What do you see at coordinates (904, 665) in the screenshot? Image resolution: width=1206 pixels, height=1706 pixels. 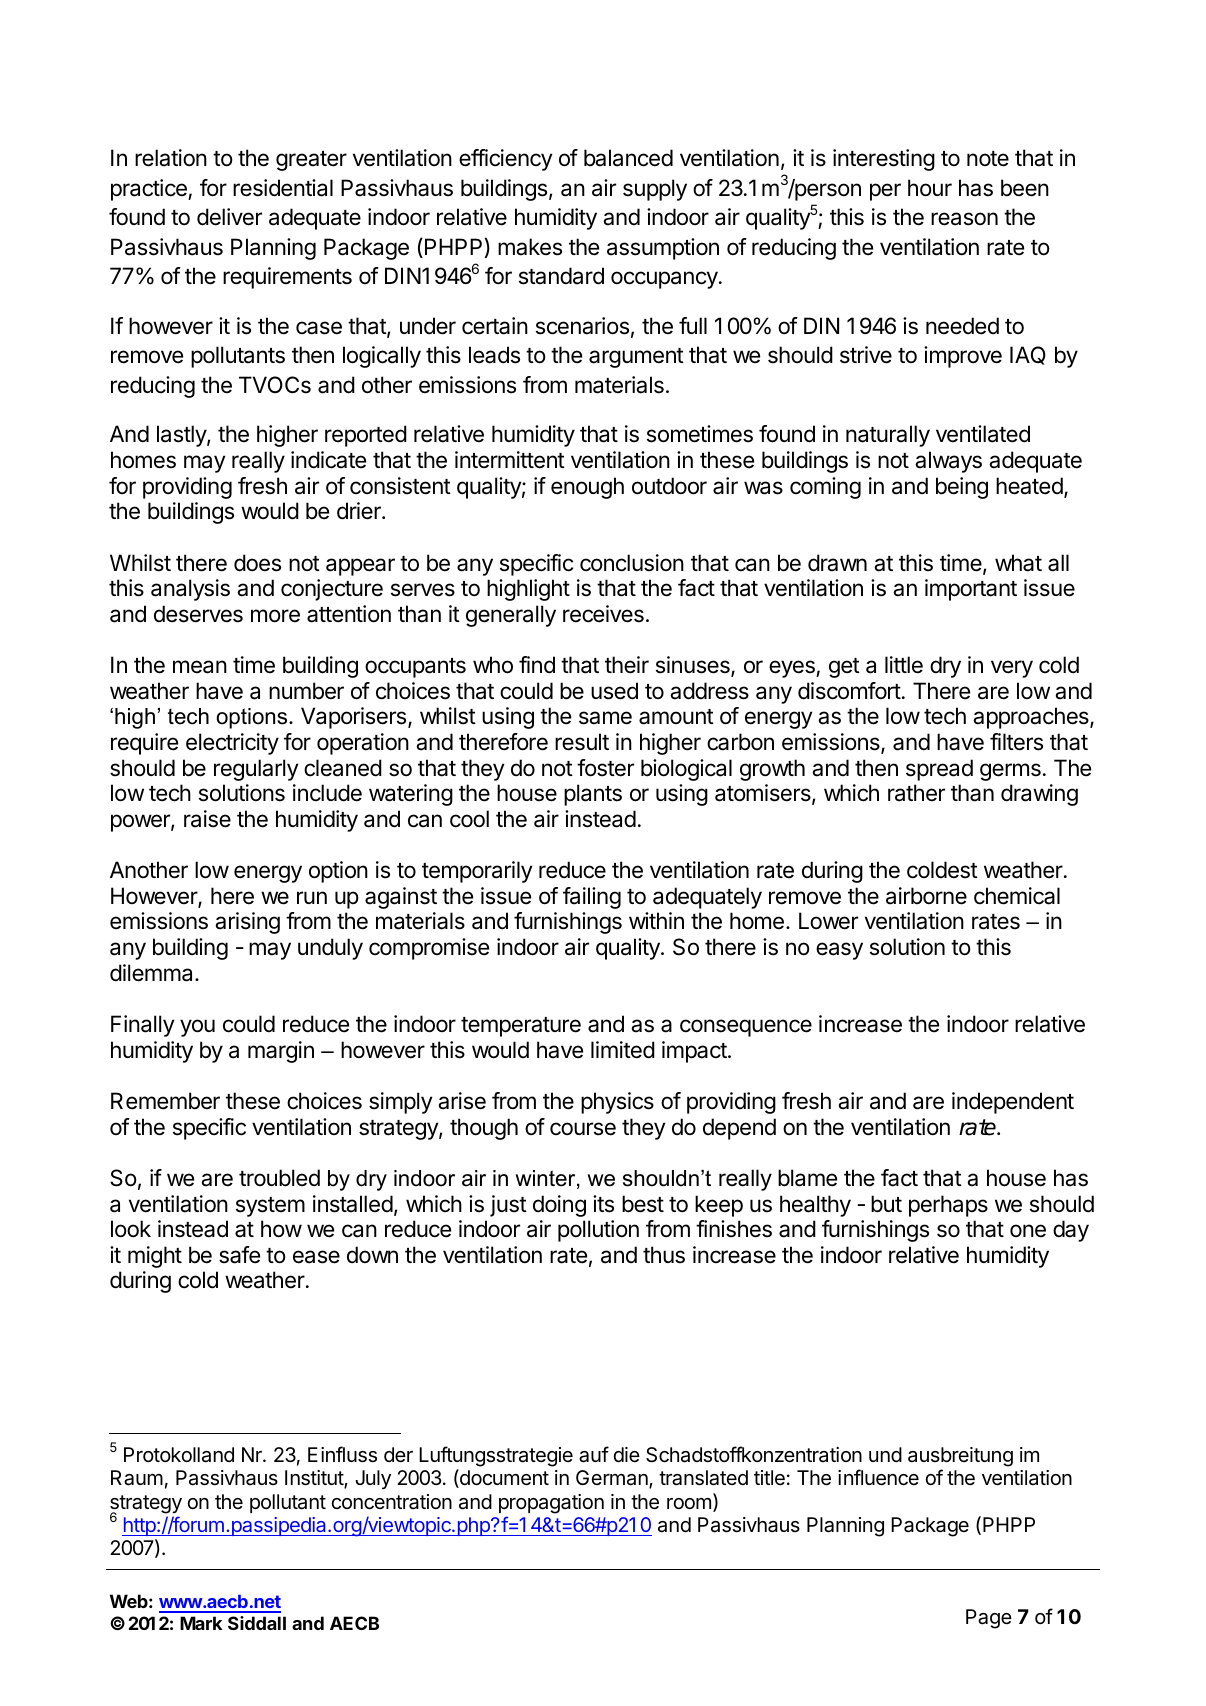 I see `little` at bounding box center [904, 665].
